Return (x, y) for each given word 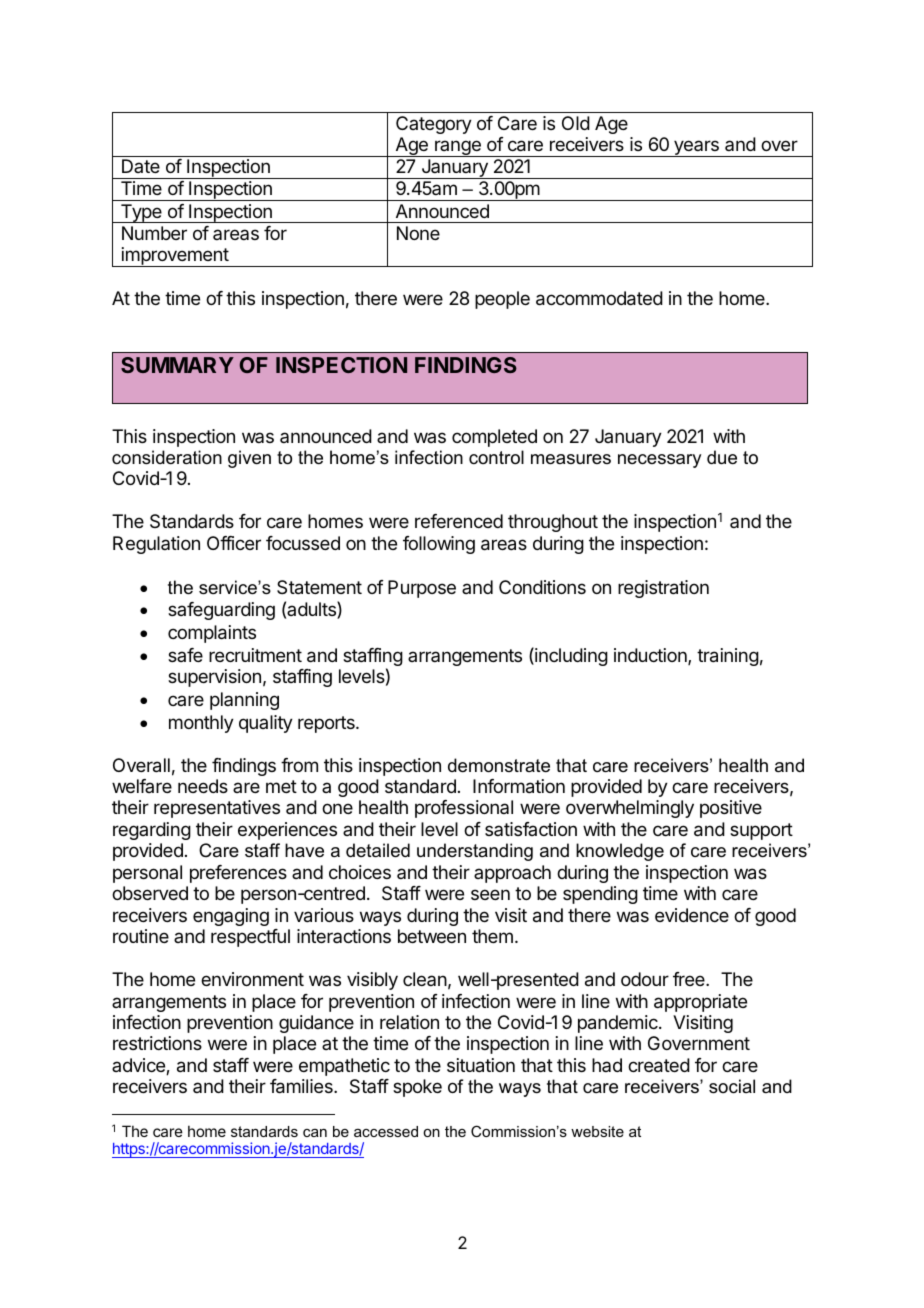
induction (651, 656)
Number (154, 233)
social (732, 1086)
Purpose (422, 589)
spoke (417, 1088)
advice (139, 1066)
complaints (212, 634)
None (418, 233)
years (696, 148)
